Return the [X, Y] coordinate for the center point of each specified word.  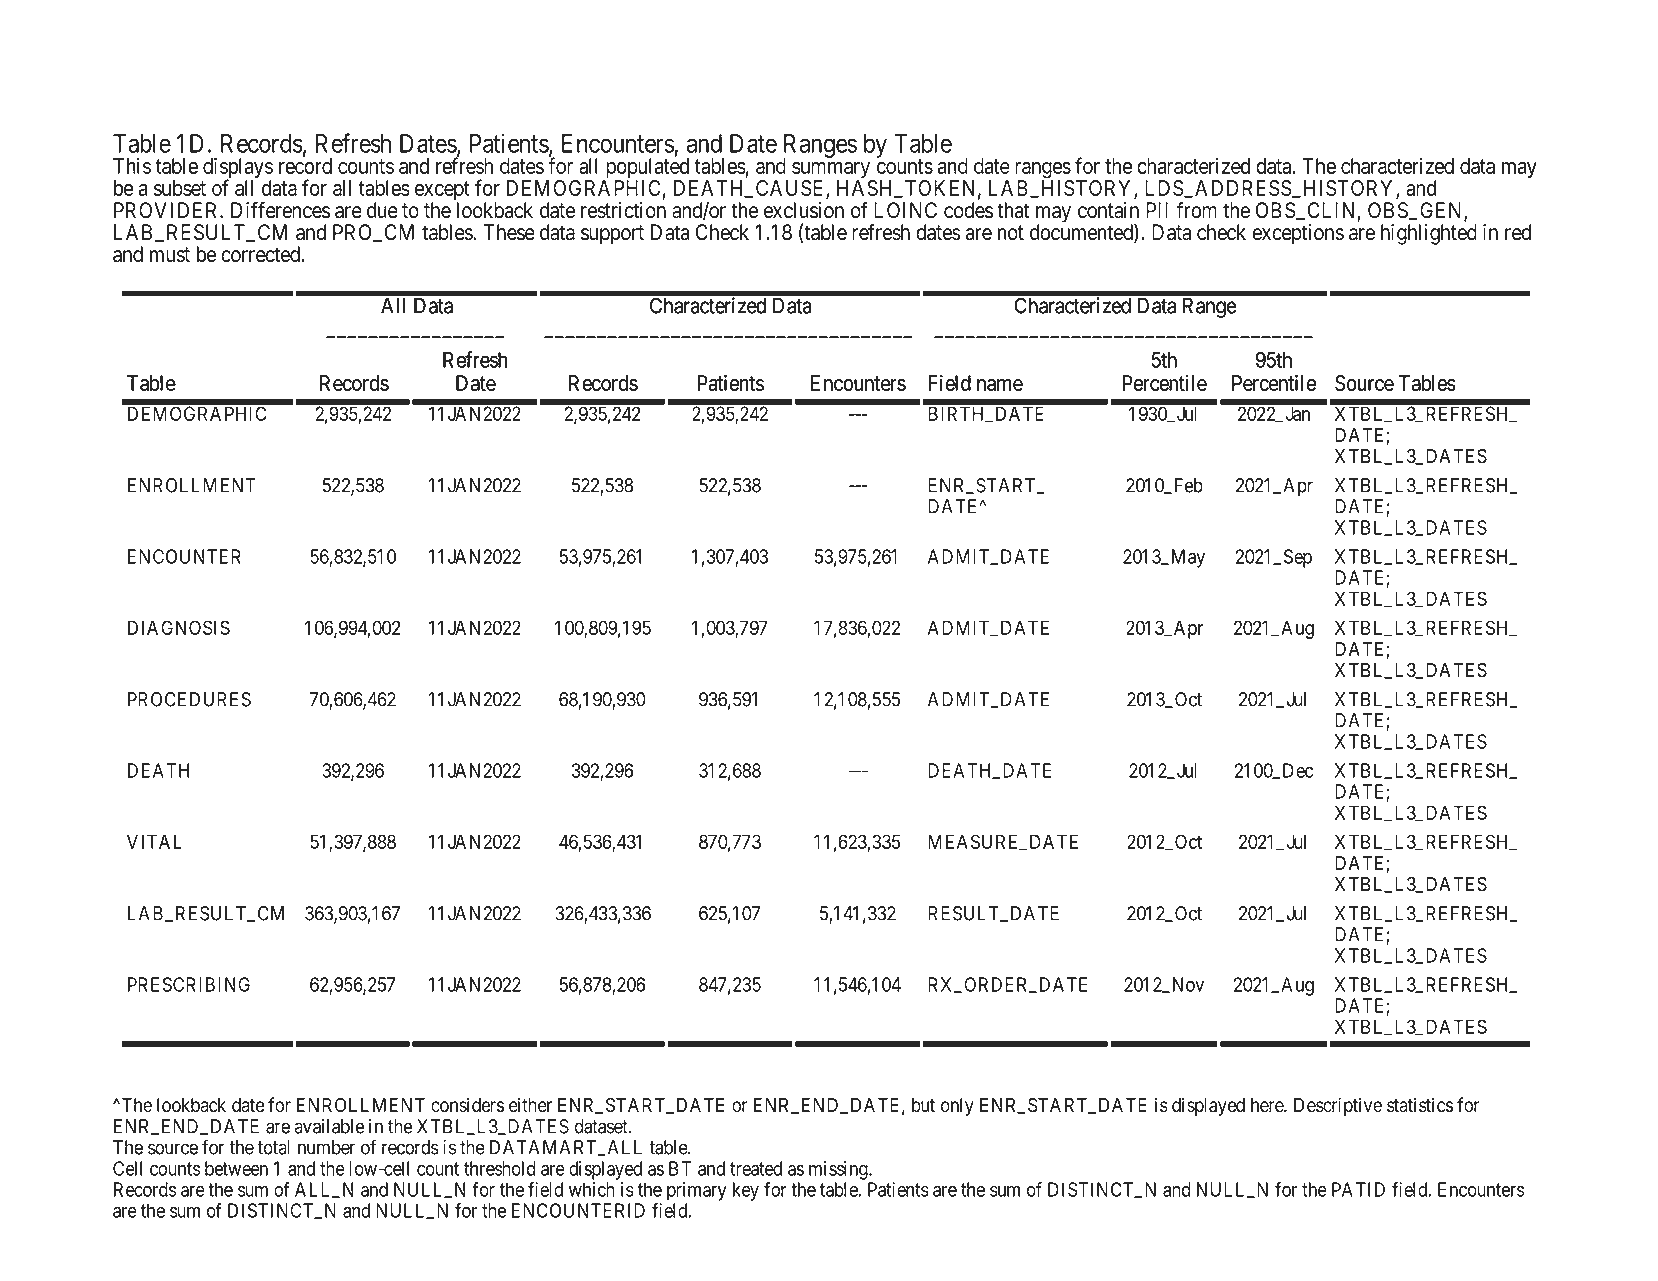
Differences [280, 210]
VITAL [154, 841]
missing [839, 1170]
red [1518, 232]
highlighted [1429, 234]
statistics [1420, 1105]
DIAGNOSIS [179, 627]
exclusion [804, 210]
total [274, 1147]
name [1000, 385]
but [923, 1105]
